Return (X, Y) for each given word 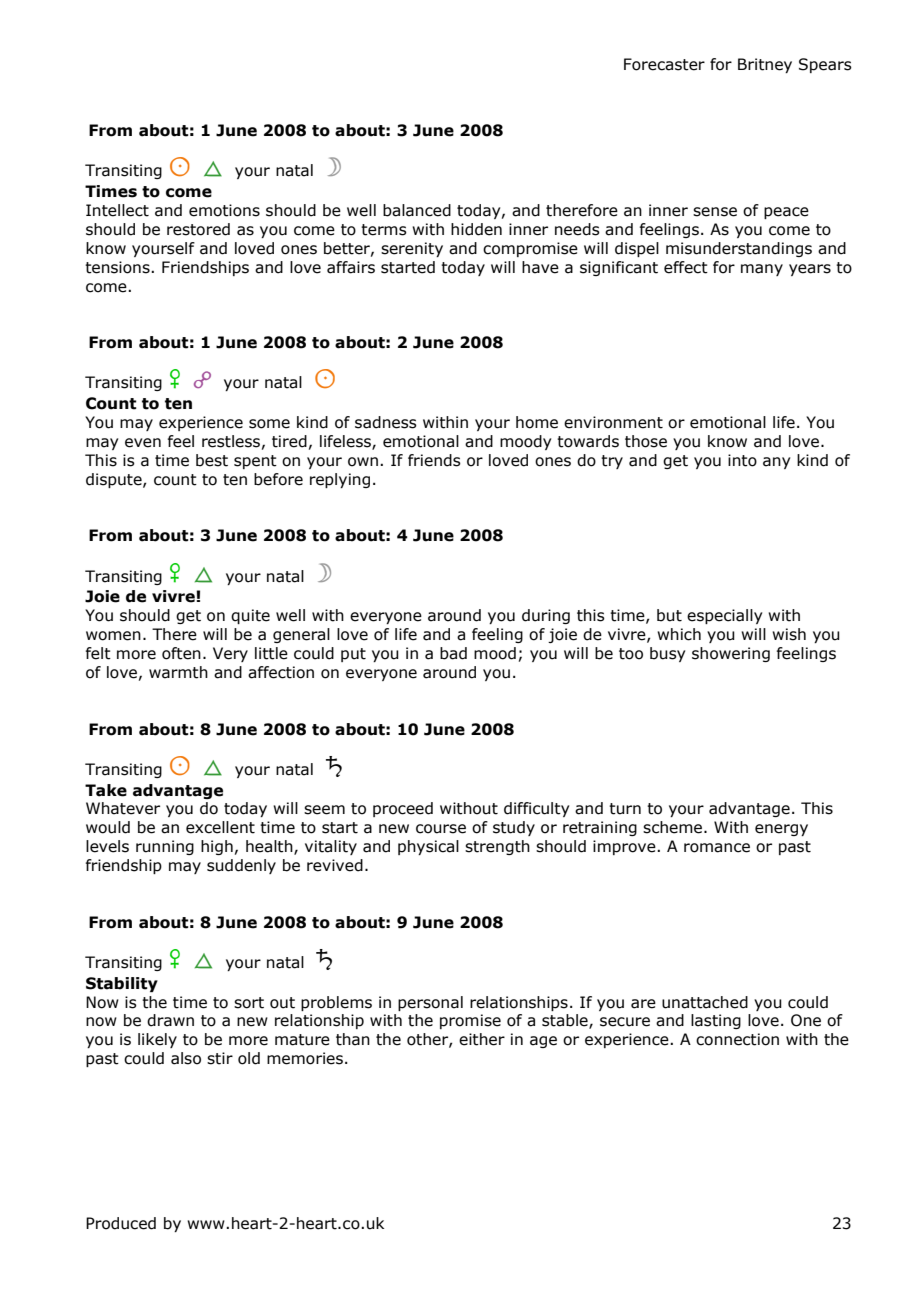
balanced (417, 210)
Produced (121, 1223)
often (181, 653)
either (482, 1039)
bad (453, 653)
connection (737, 1039)
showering (731, 654)
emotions (224, 210)
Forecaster (664, 64)
